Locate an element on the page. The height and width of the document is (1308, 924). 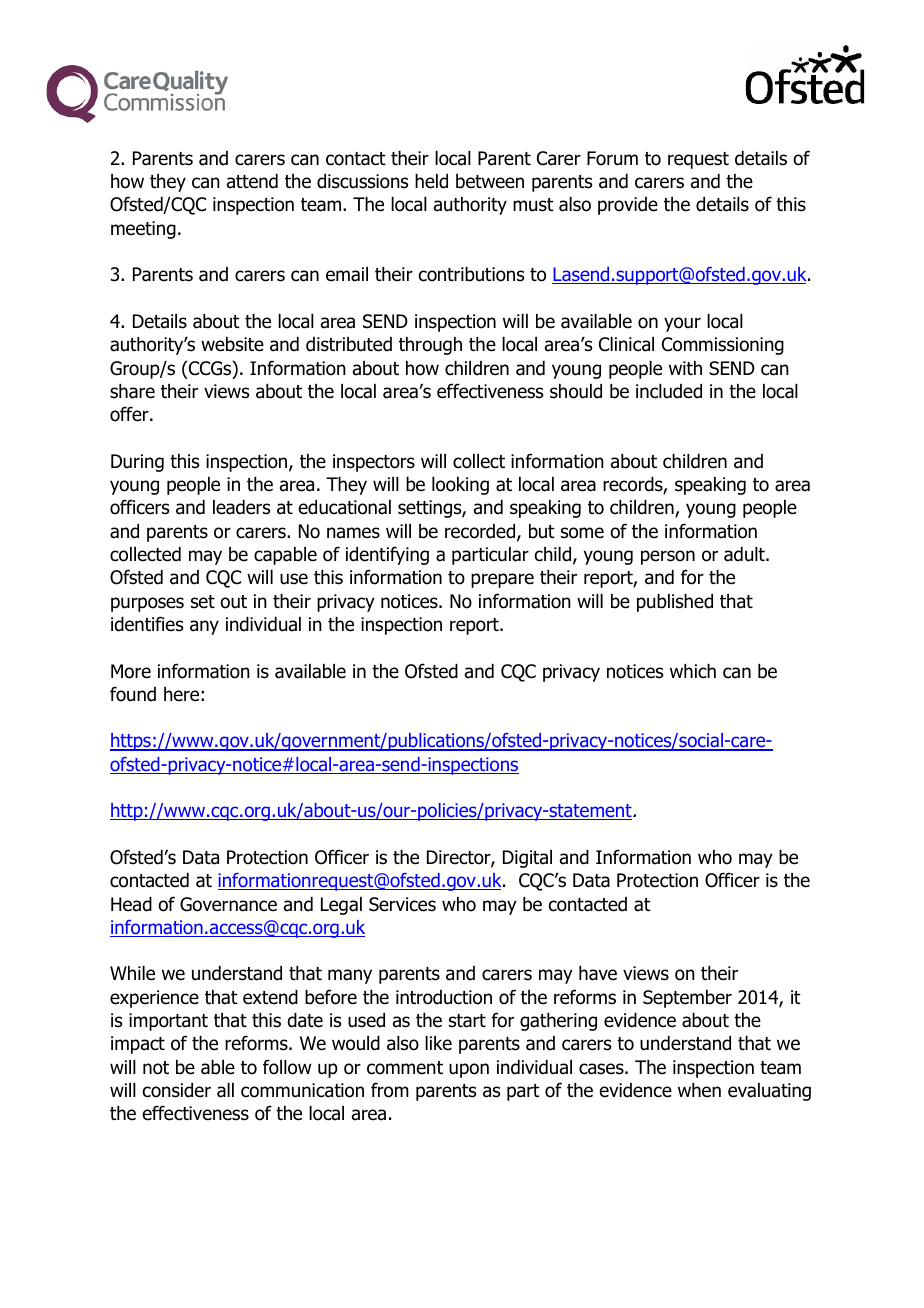
upon is located at coordinates (469, 1070).
